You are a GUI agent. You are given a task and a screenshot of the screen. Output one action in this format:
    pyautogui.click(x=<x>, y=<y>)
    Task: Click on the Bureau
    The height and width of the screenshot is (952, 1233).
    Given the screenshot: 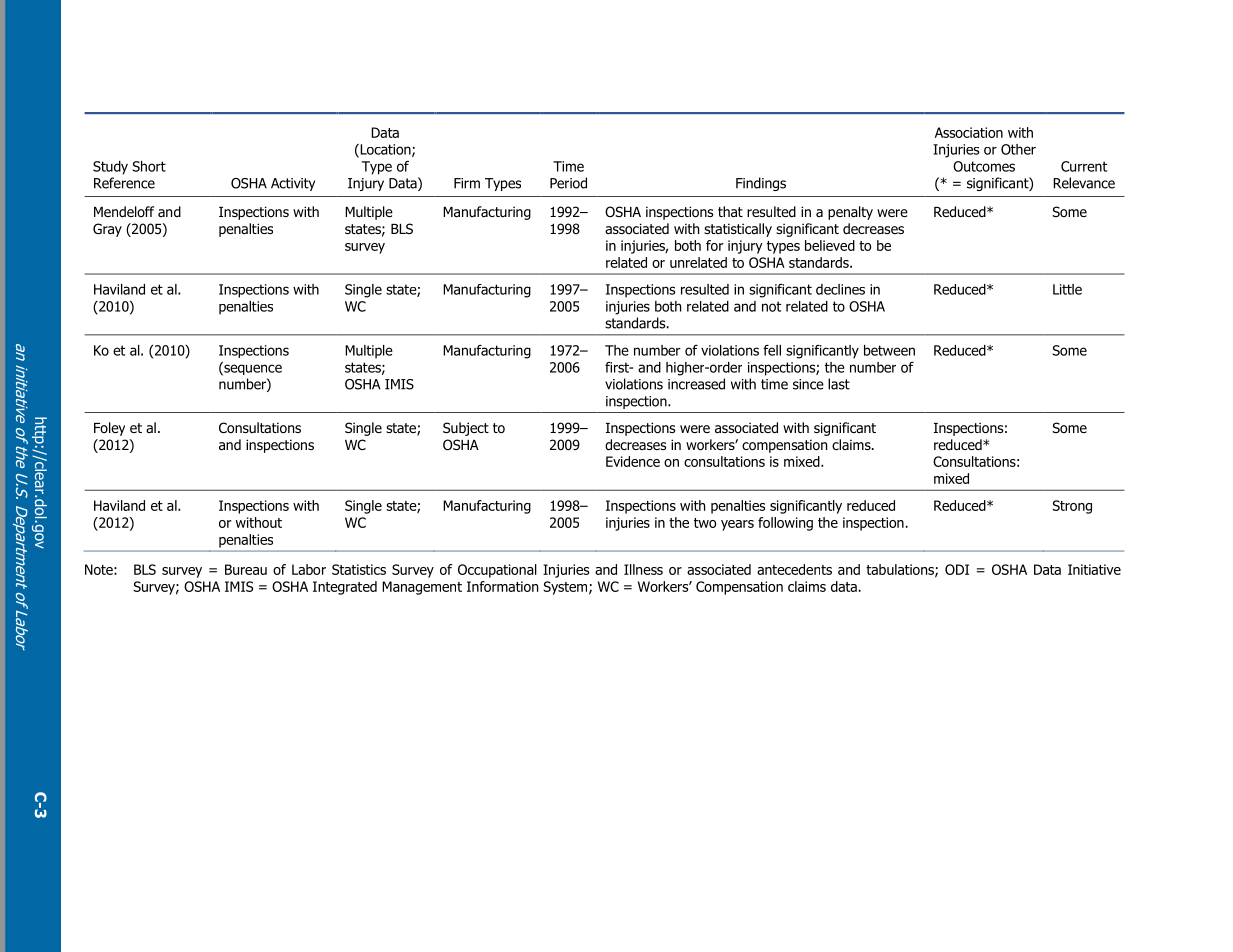 What is the action you would take?
    pyautogui.click(x=246, y=569)
